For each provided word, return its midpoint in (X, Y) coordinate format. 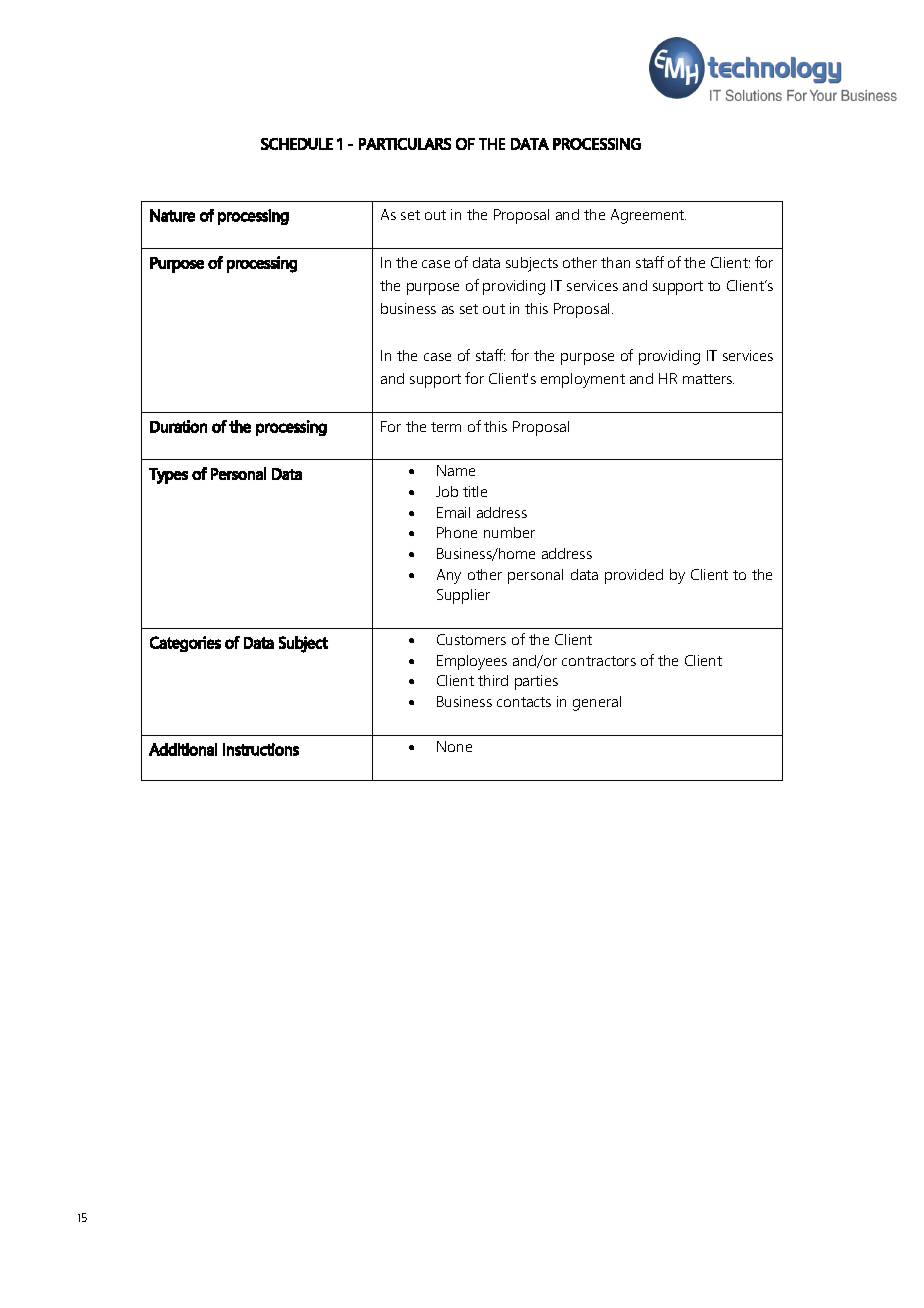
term (446, 427)
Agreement (648, 216)
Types (168, 476)
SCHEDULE (297, 144)
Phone (457, 532)
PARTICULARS (405, 144)
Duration (178, 426)
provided (634, 576)
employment (583, 380)
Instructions (261, 749)
